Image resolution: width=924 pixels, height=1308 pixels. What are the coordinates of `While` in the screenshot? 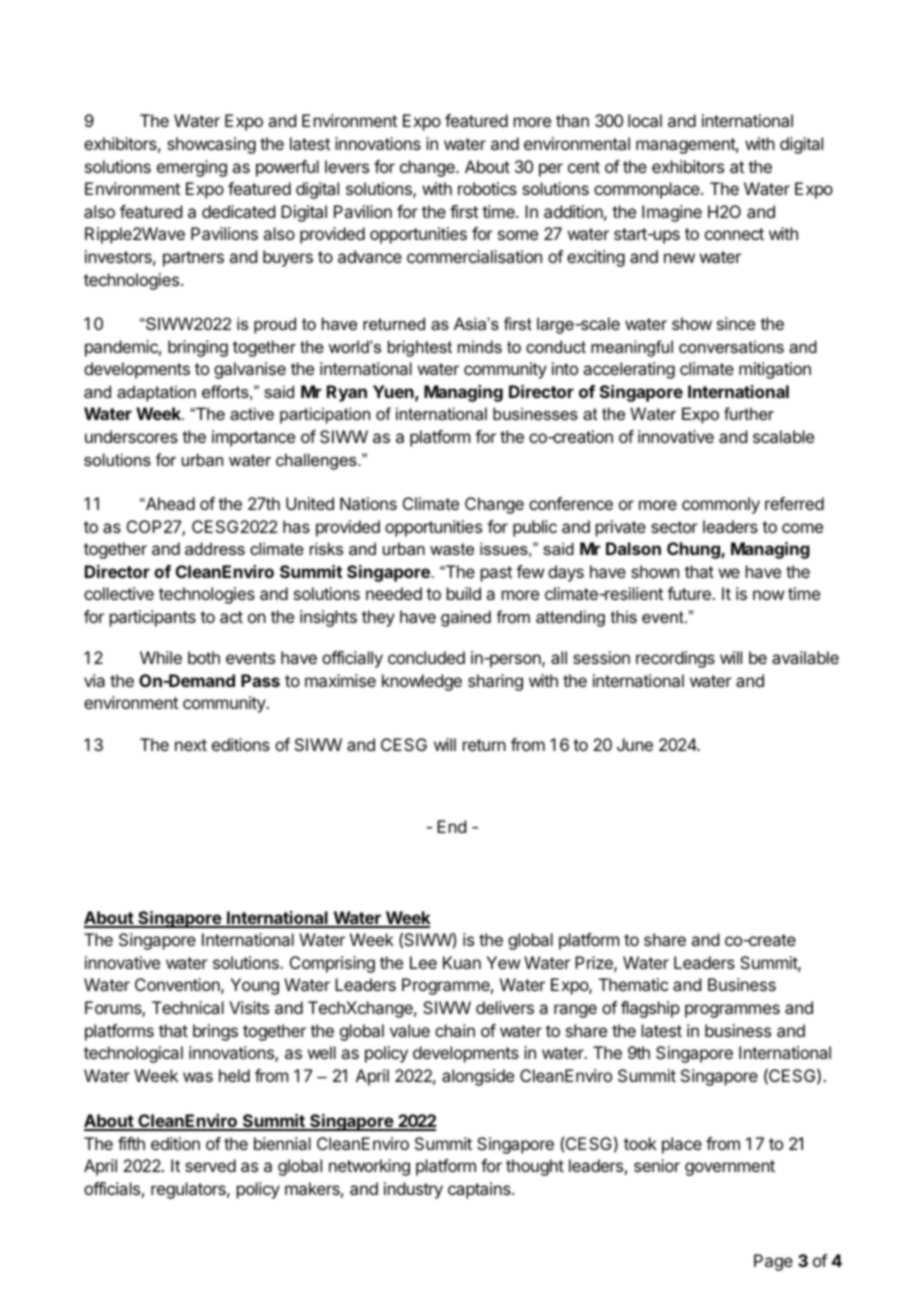 It's located at (161, 657).
